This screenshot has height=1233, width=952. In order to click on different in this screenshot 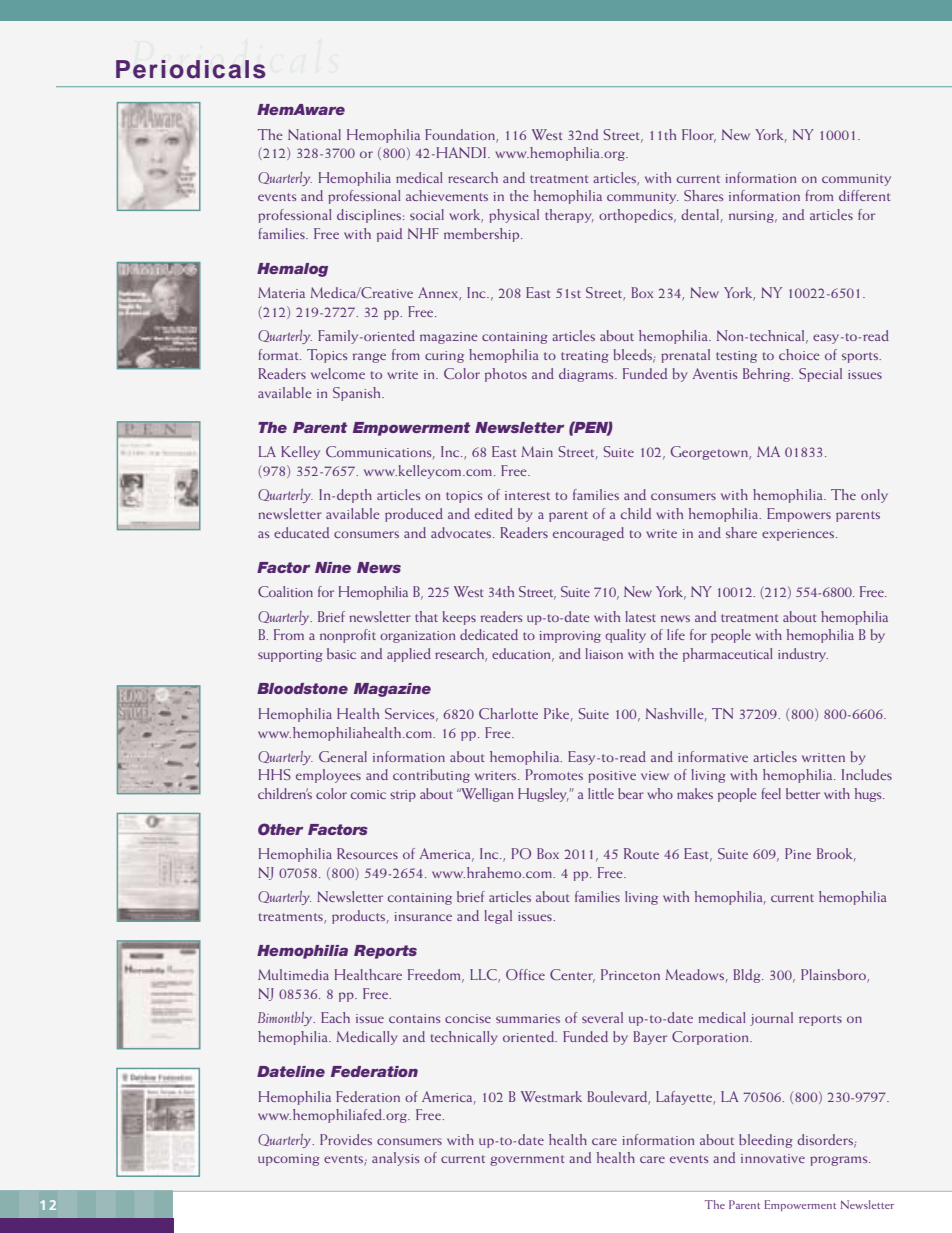, I will do `click(864, 195)`.
